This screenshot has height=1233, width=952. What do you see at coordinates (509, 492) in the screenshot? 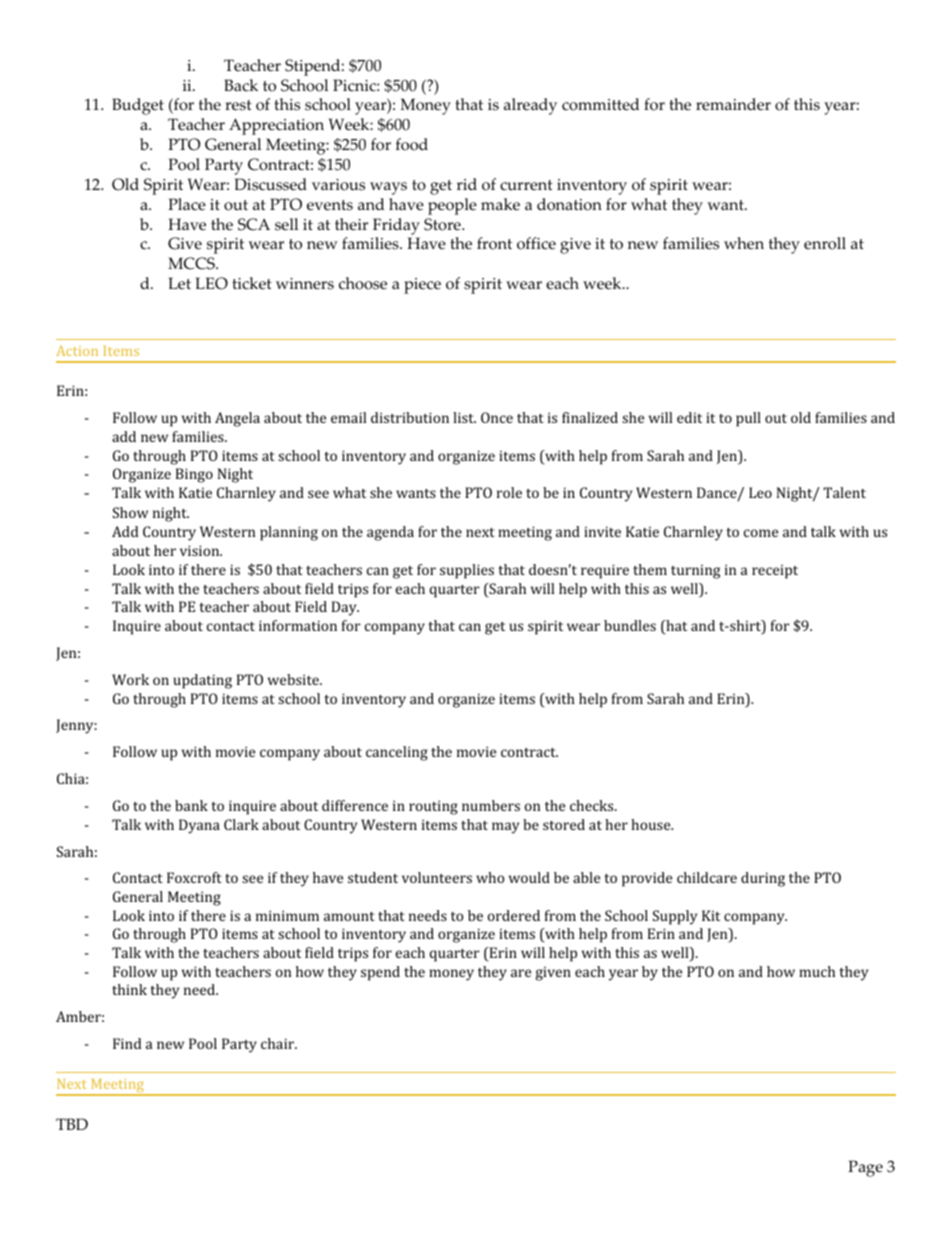
I see `role` at bounding box center [509, 492].
